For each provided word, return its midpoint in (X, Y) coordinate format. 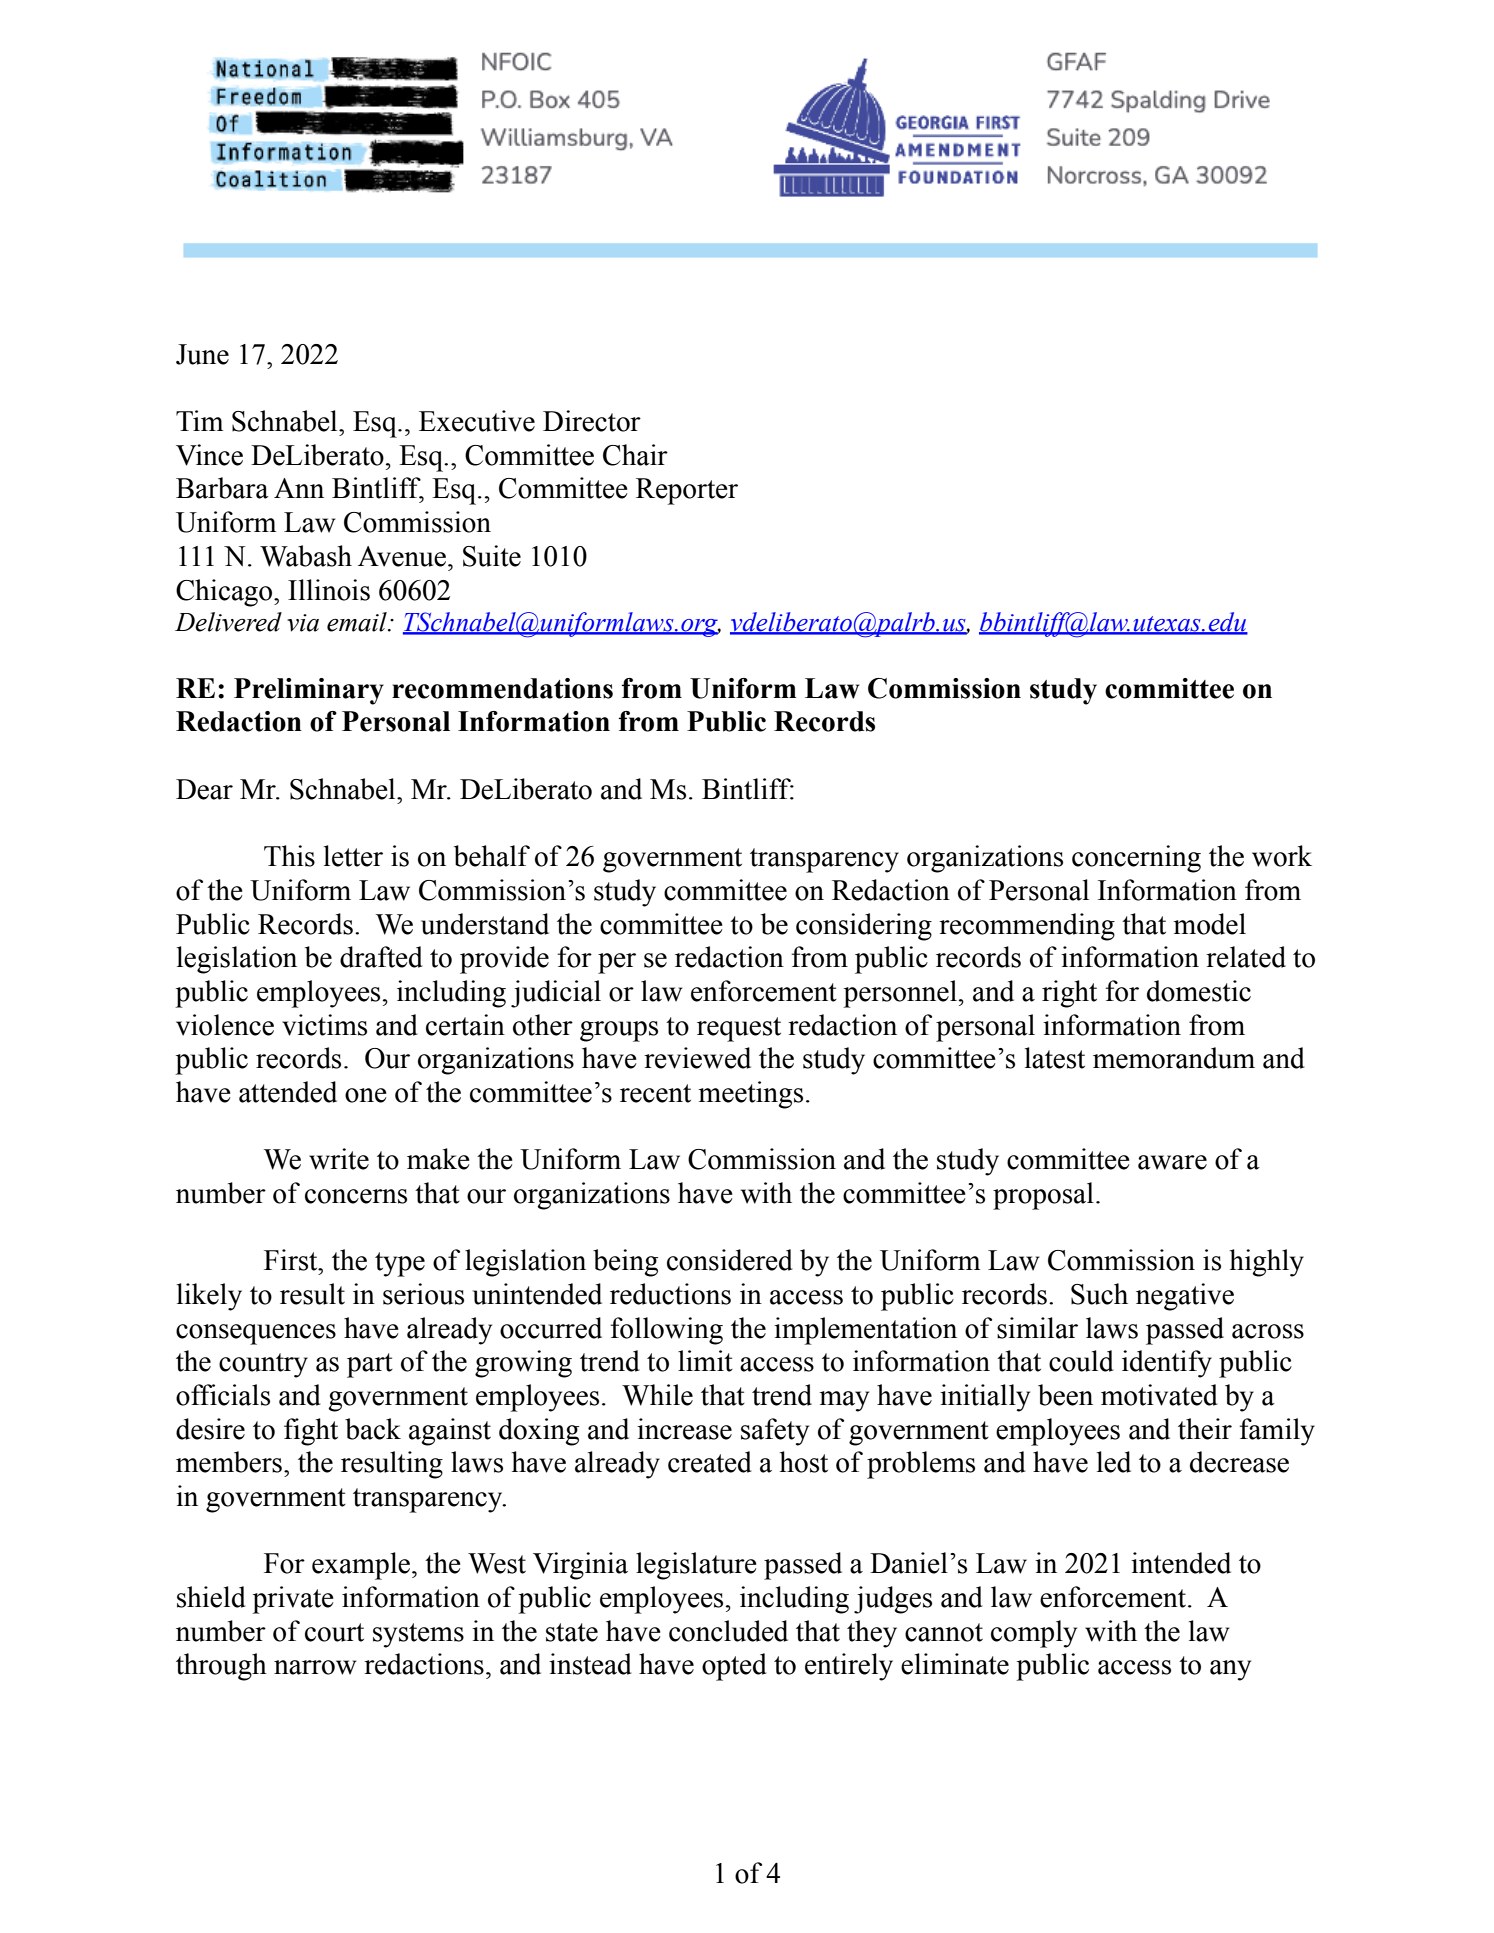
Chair (635, 455)
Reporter (687, 491)
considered (730, 1260)
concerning (1136, 859)
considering (864, 927)
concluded (728, 1631)
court (334, 1632)
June (202, 354)
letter (353, 856)
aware (1172, 1162)
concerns (356, 1196)
